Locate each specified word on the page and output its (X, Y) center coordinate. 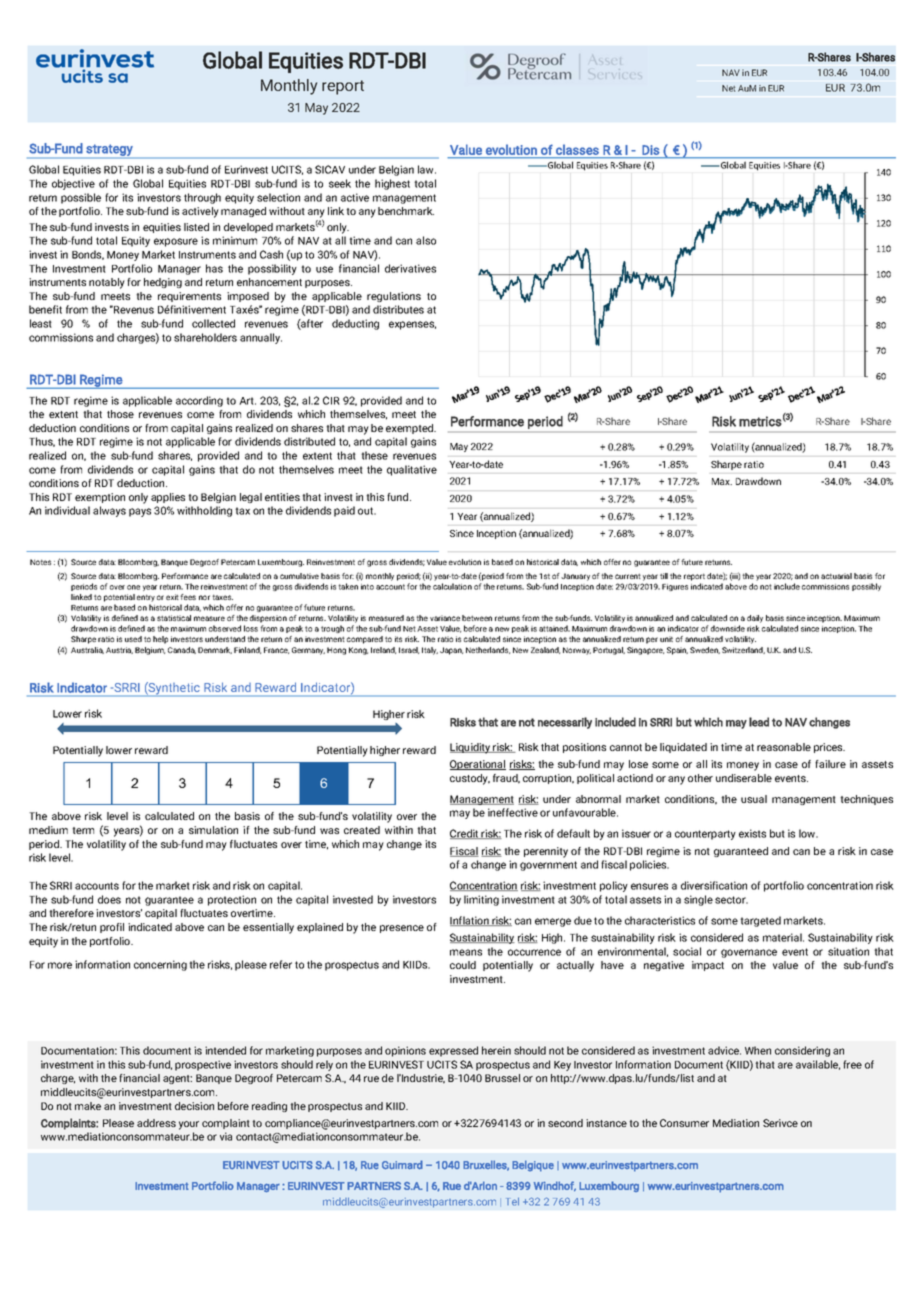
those (120, 414)
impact (708, 966)
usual (754, 799)
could (463, 965)
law (427, 169)
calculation (452, 586)
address (156, 1123)
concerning (160, 965)
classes (577, 150)
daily (755, 619)
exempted (411, 429)
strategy (109, 151)
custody (470, 779)
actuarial (836, 576)
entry (146, 598)
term (83, 830)
